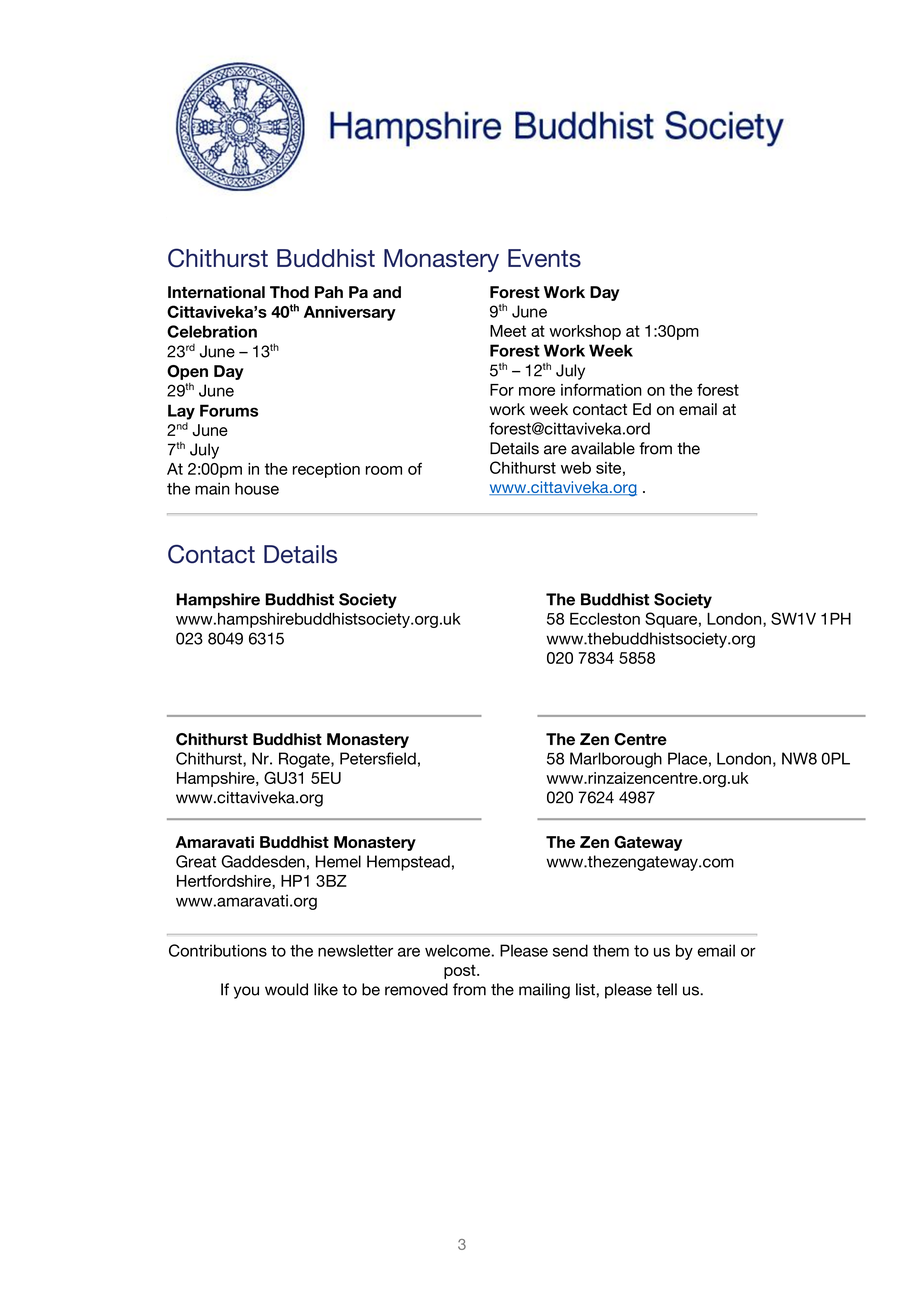  Describe the element at coordinates (216, 292) in the screenshot. I see `International` at that location.
